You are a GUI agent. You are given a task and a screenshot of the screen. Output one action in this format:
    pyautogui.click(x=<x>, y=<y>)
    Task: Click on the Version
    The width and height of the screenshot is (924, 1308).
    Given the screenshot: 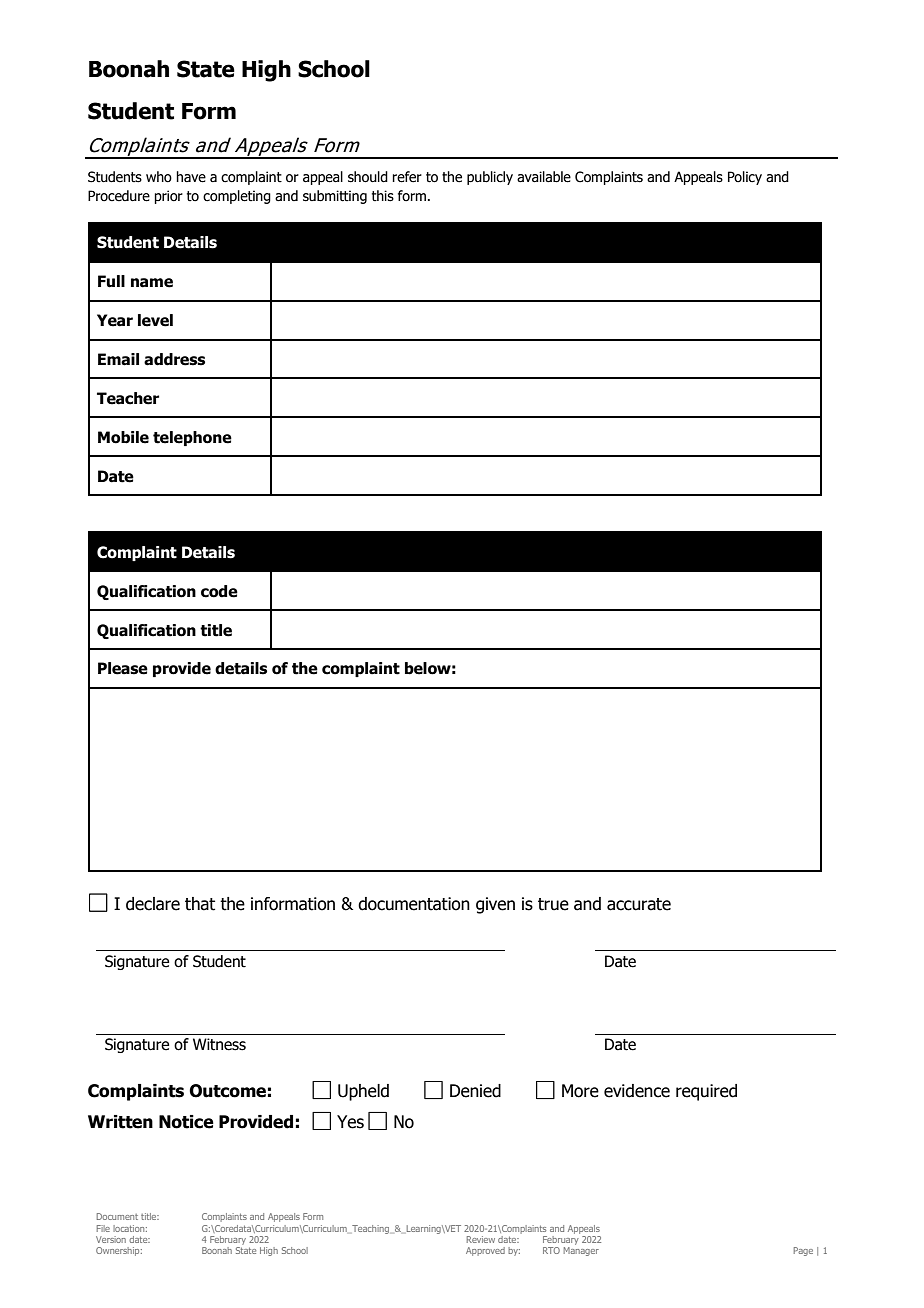 What is the action you would take?
    pyautogui.click(x=111, y=1239)
